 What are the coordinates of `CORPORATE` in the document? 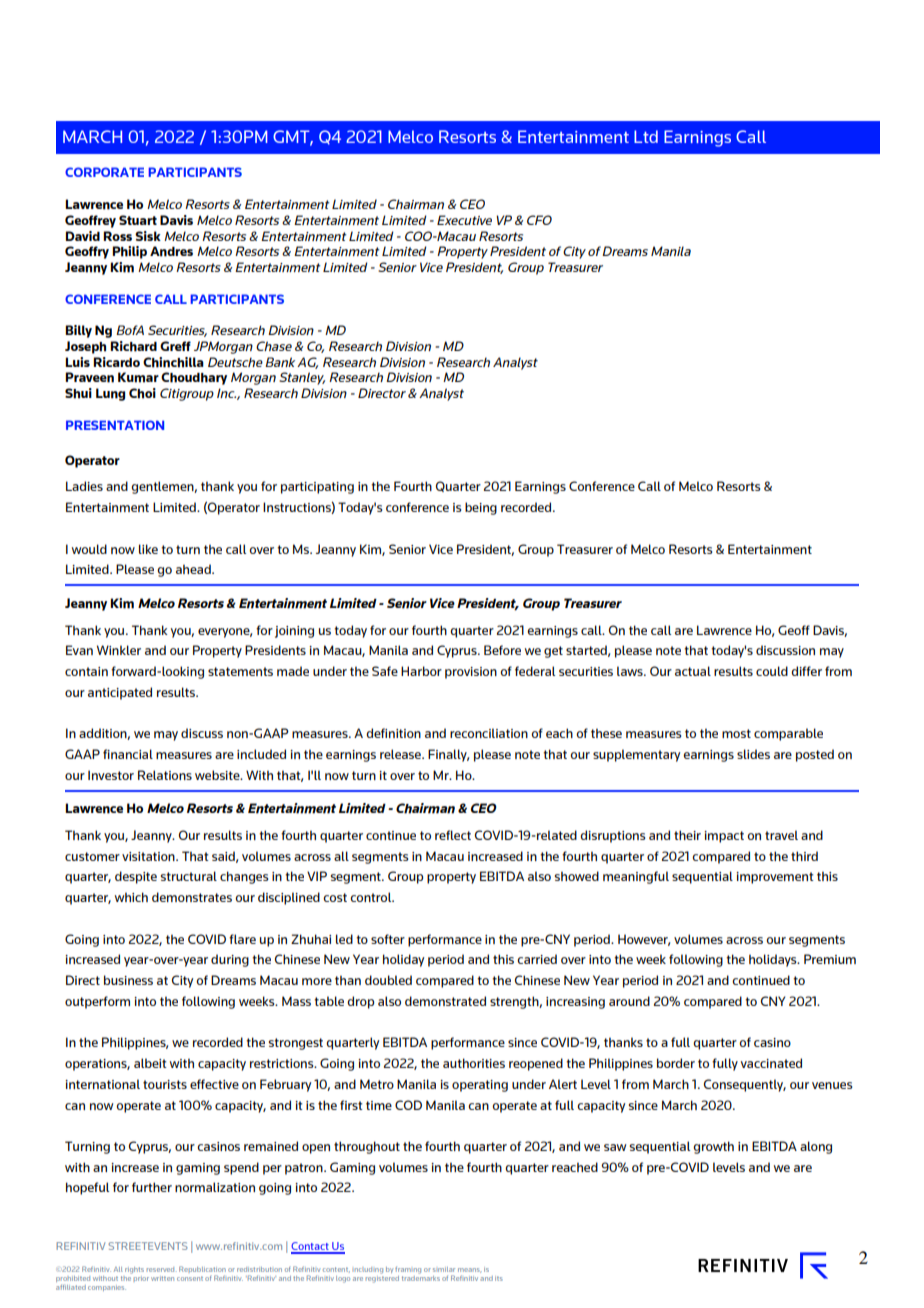 It's located at (104, 172).
